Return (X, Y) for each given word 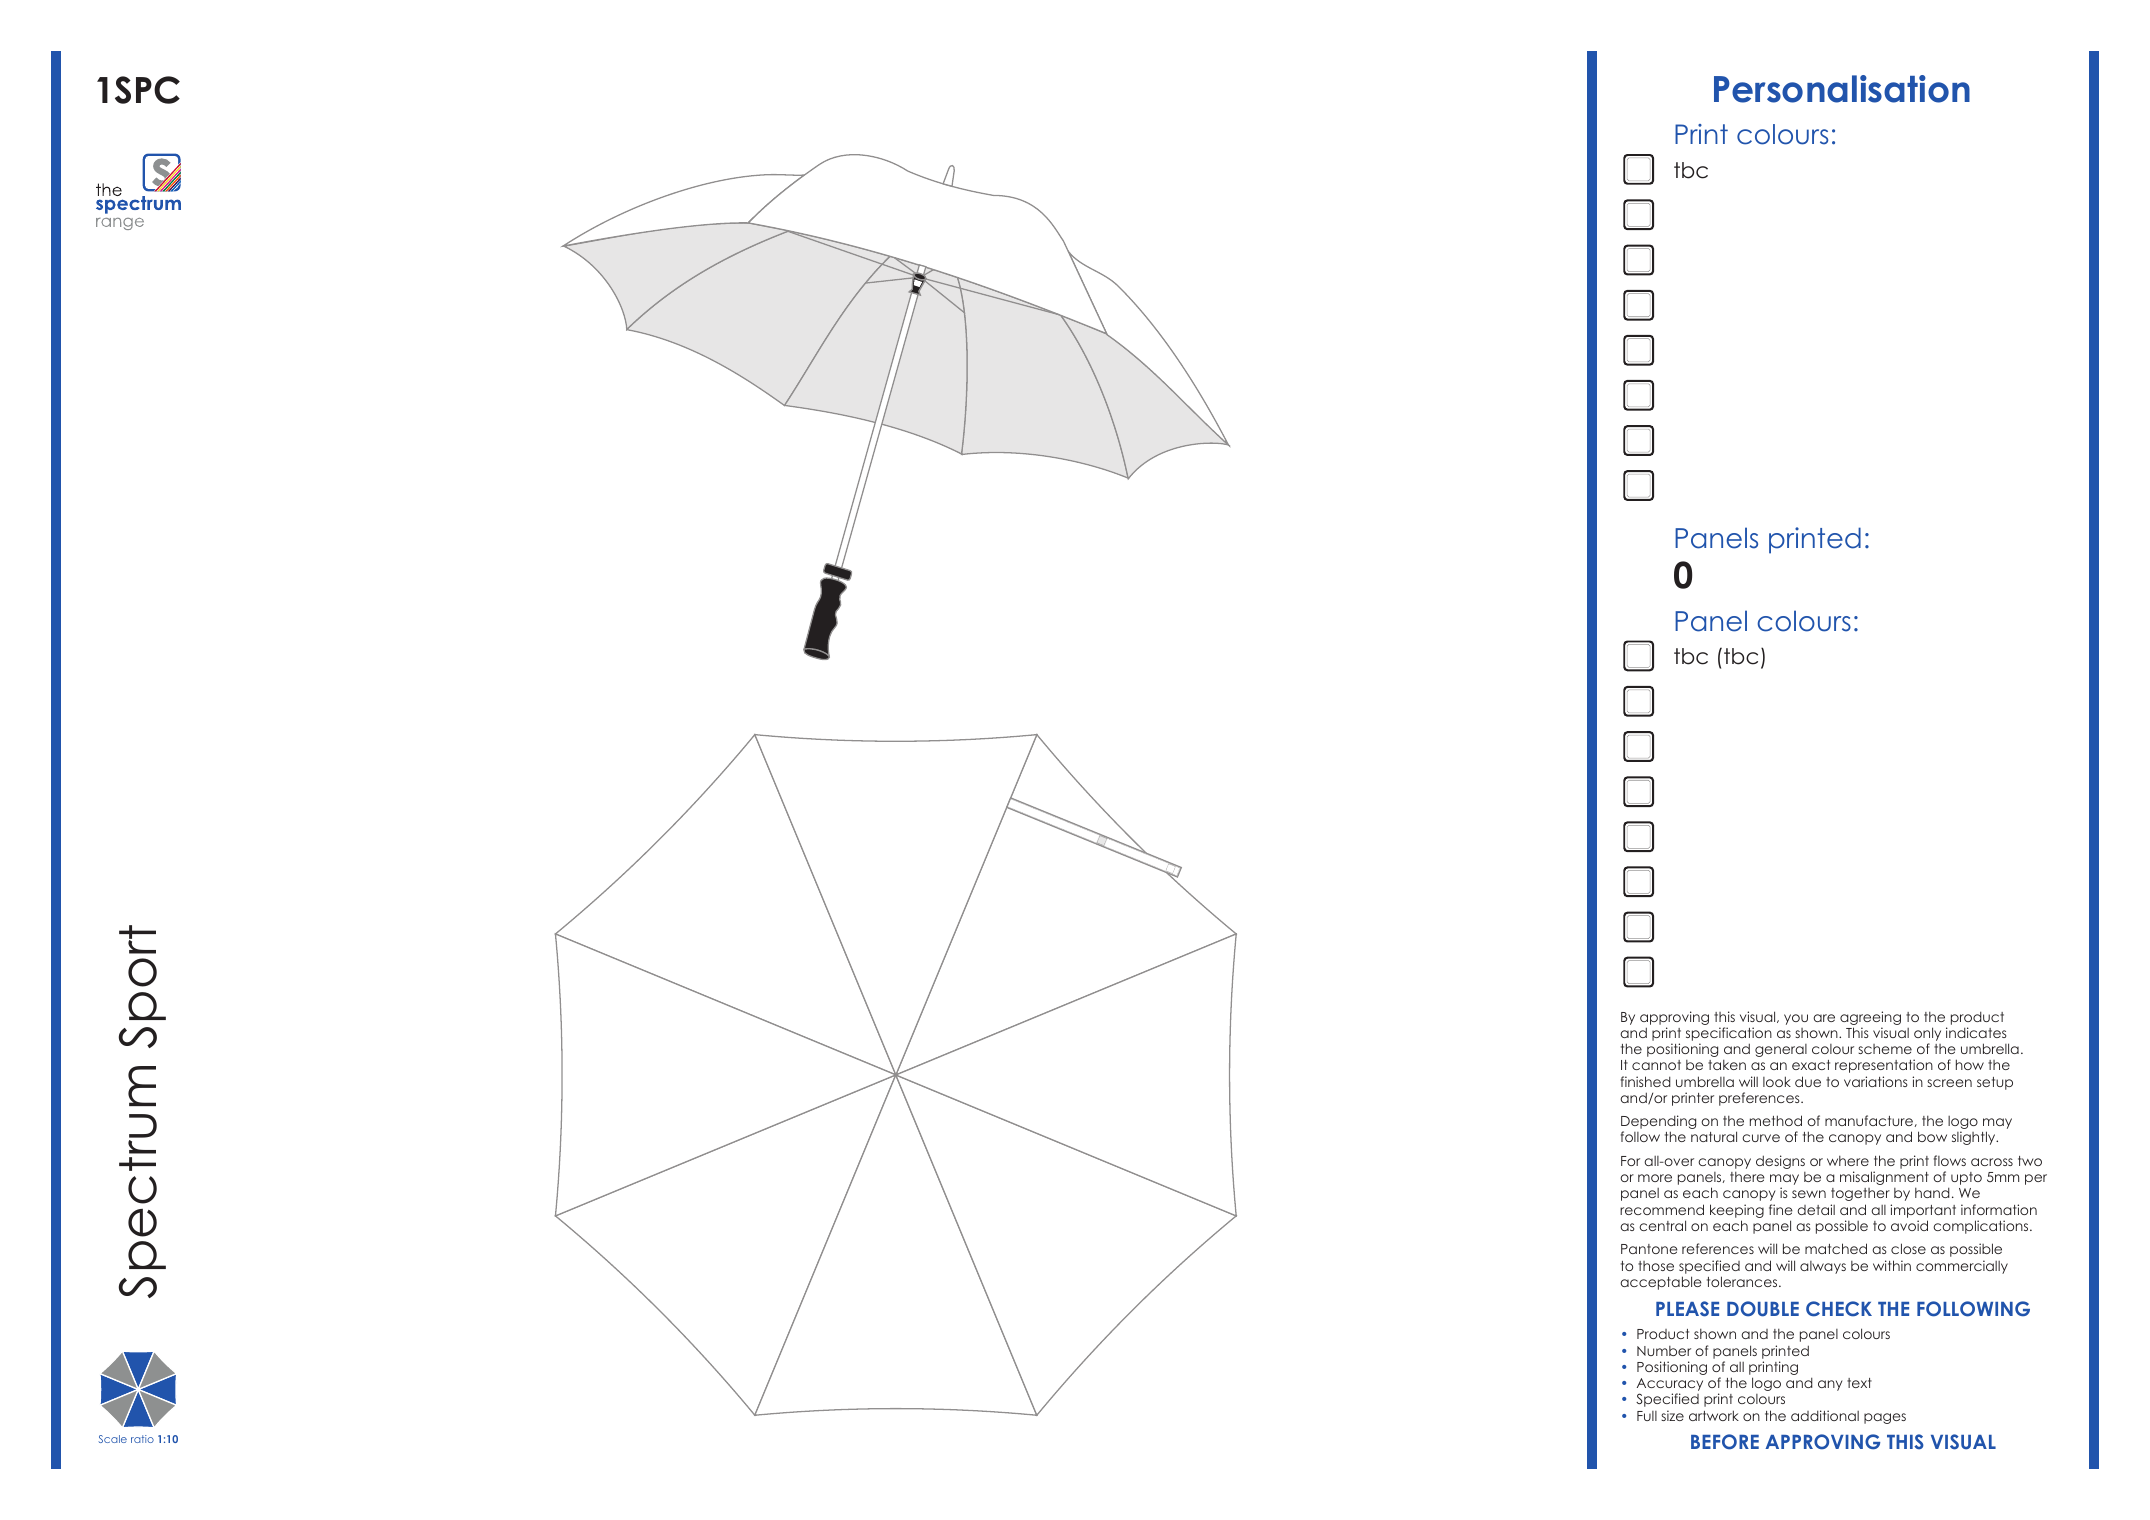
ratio (142, 1439)
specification (1729, 1034)
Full (1647, 1416)
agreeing (1870, 1018)
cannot (1656, 1065)
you (1796, 1019)
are (1824, 1018)
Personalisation (1842, 89)
